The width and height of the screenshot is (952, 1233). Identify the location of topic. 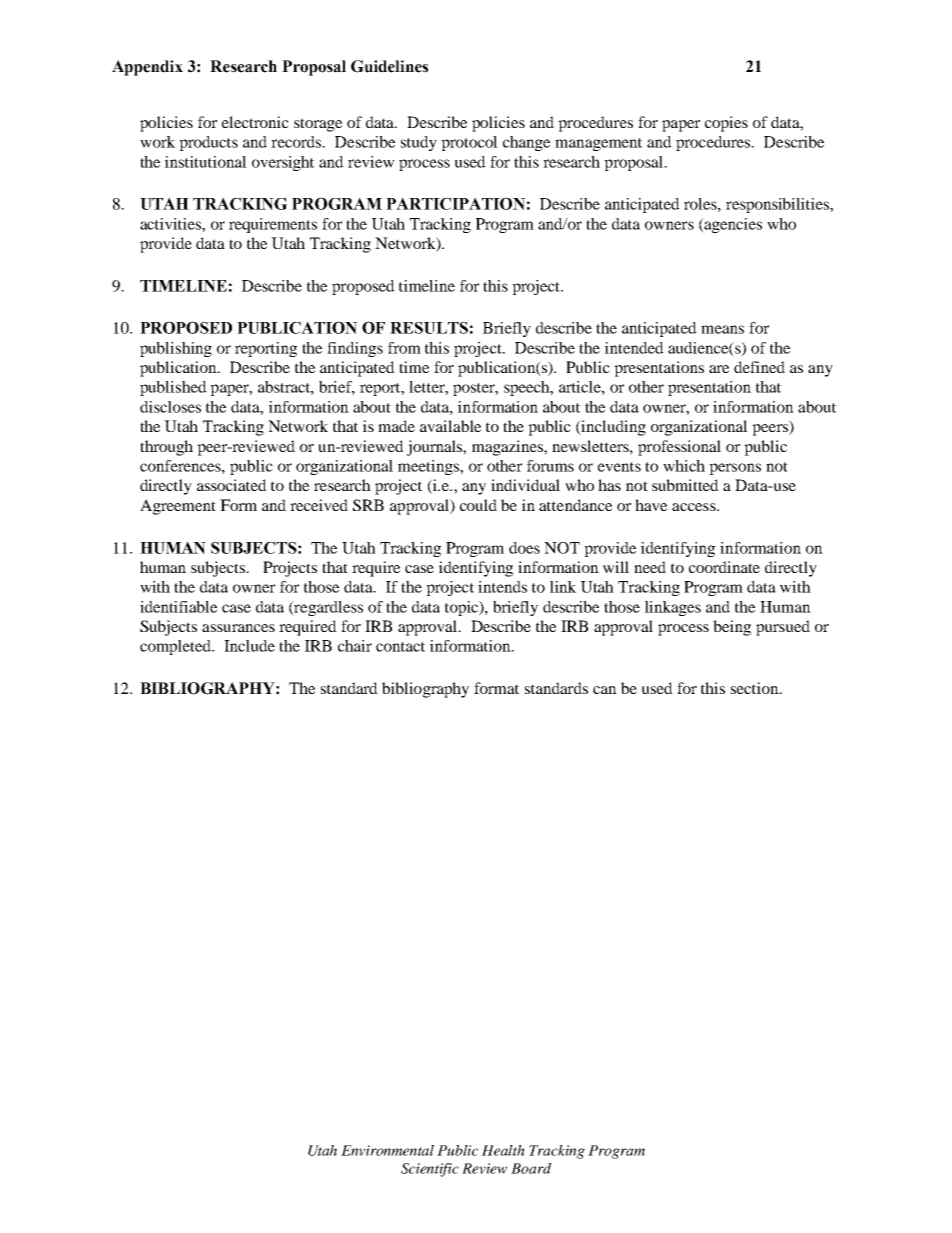
(463, 608).
